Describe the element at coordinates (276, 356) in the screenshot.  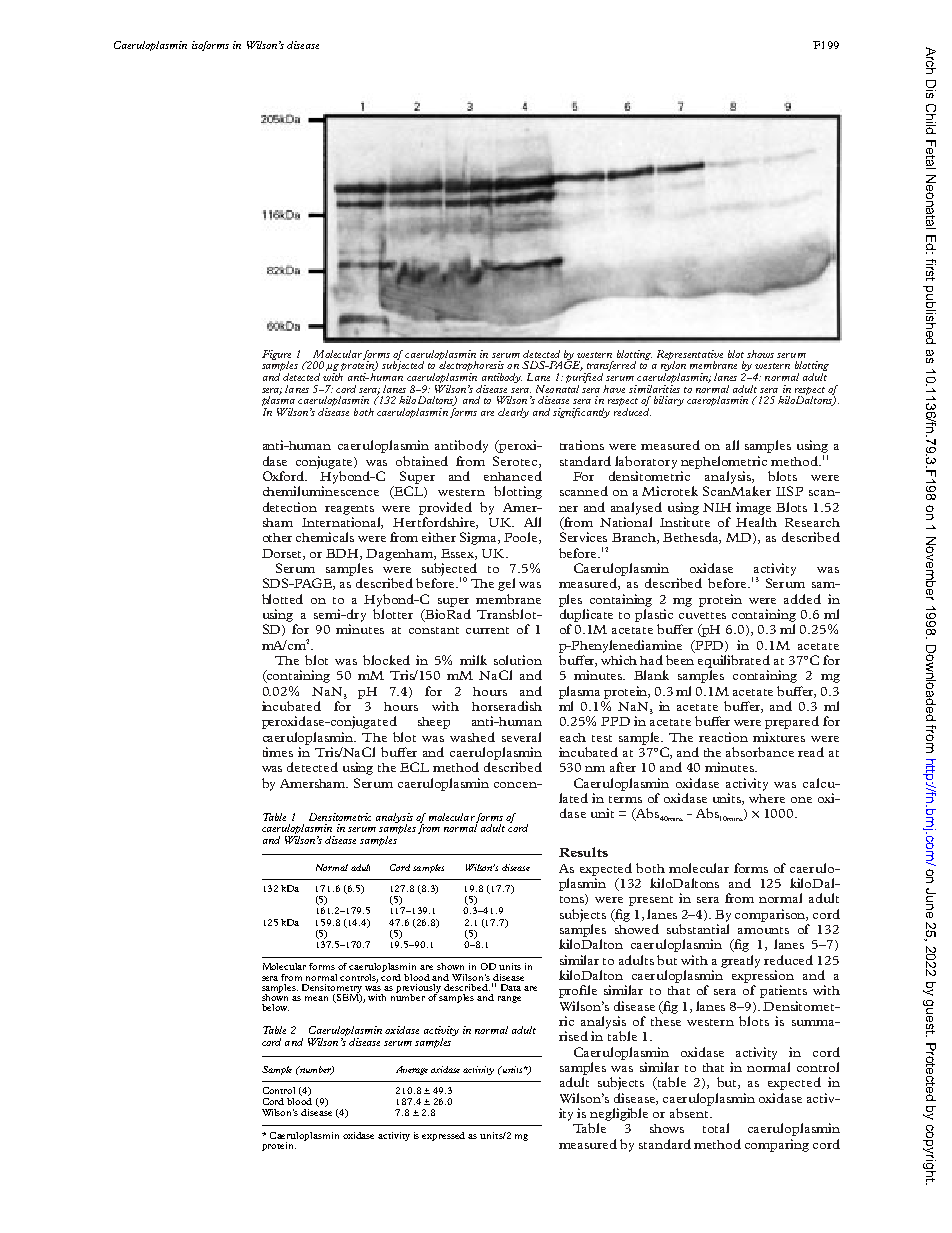
I see `Figure` at that location.
